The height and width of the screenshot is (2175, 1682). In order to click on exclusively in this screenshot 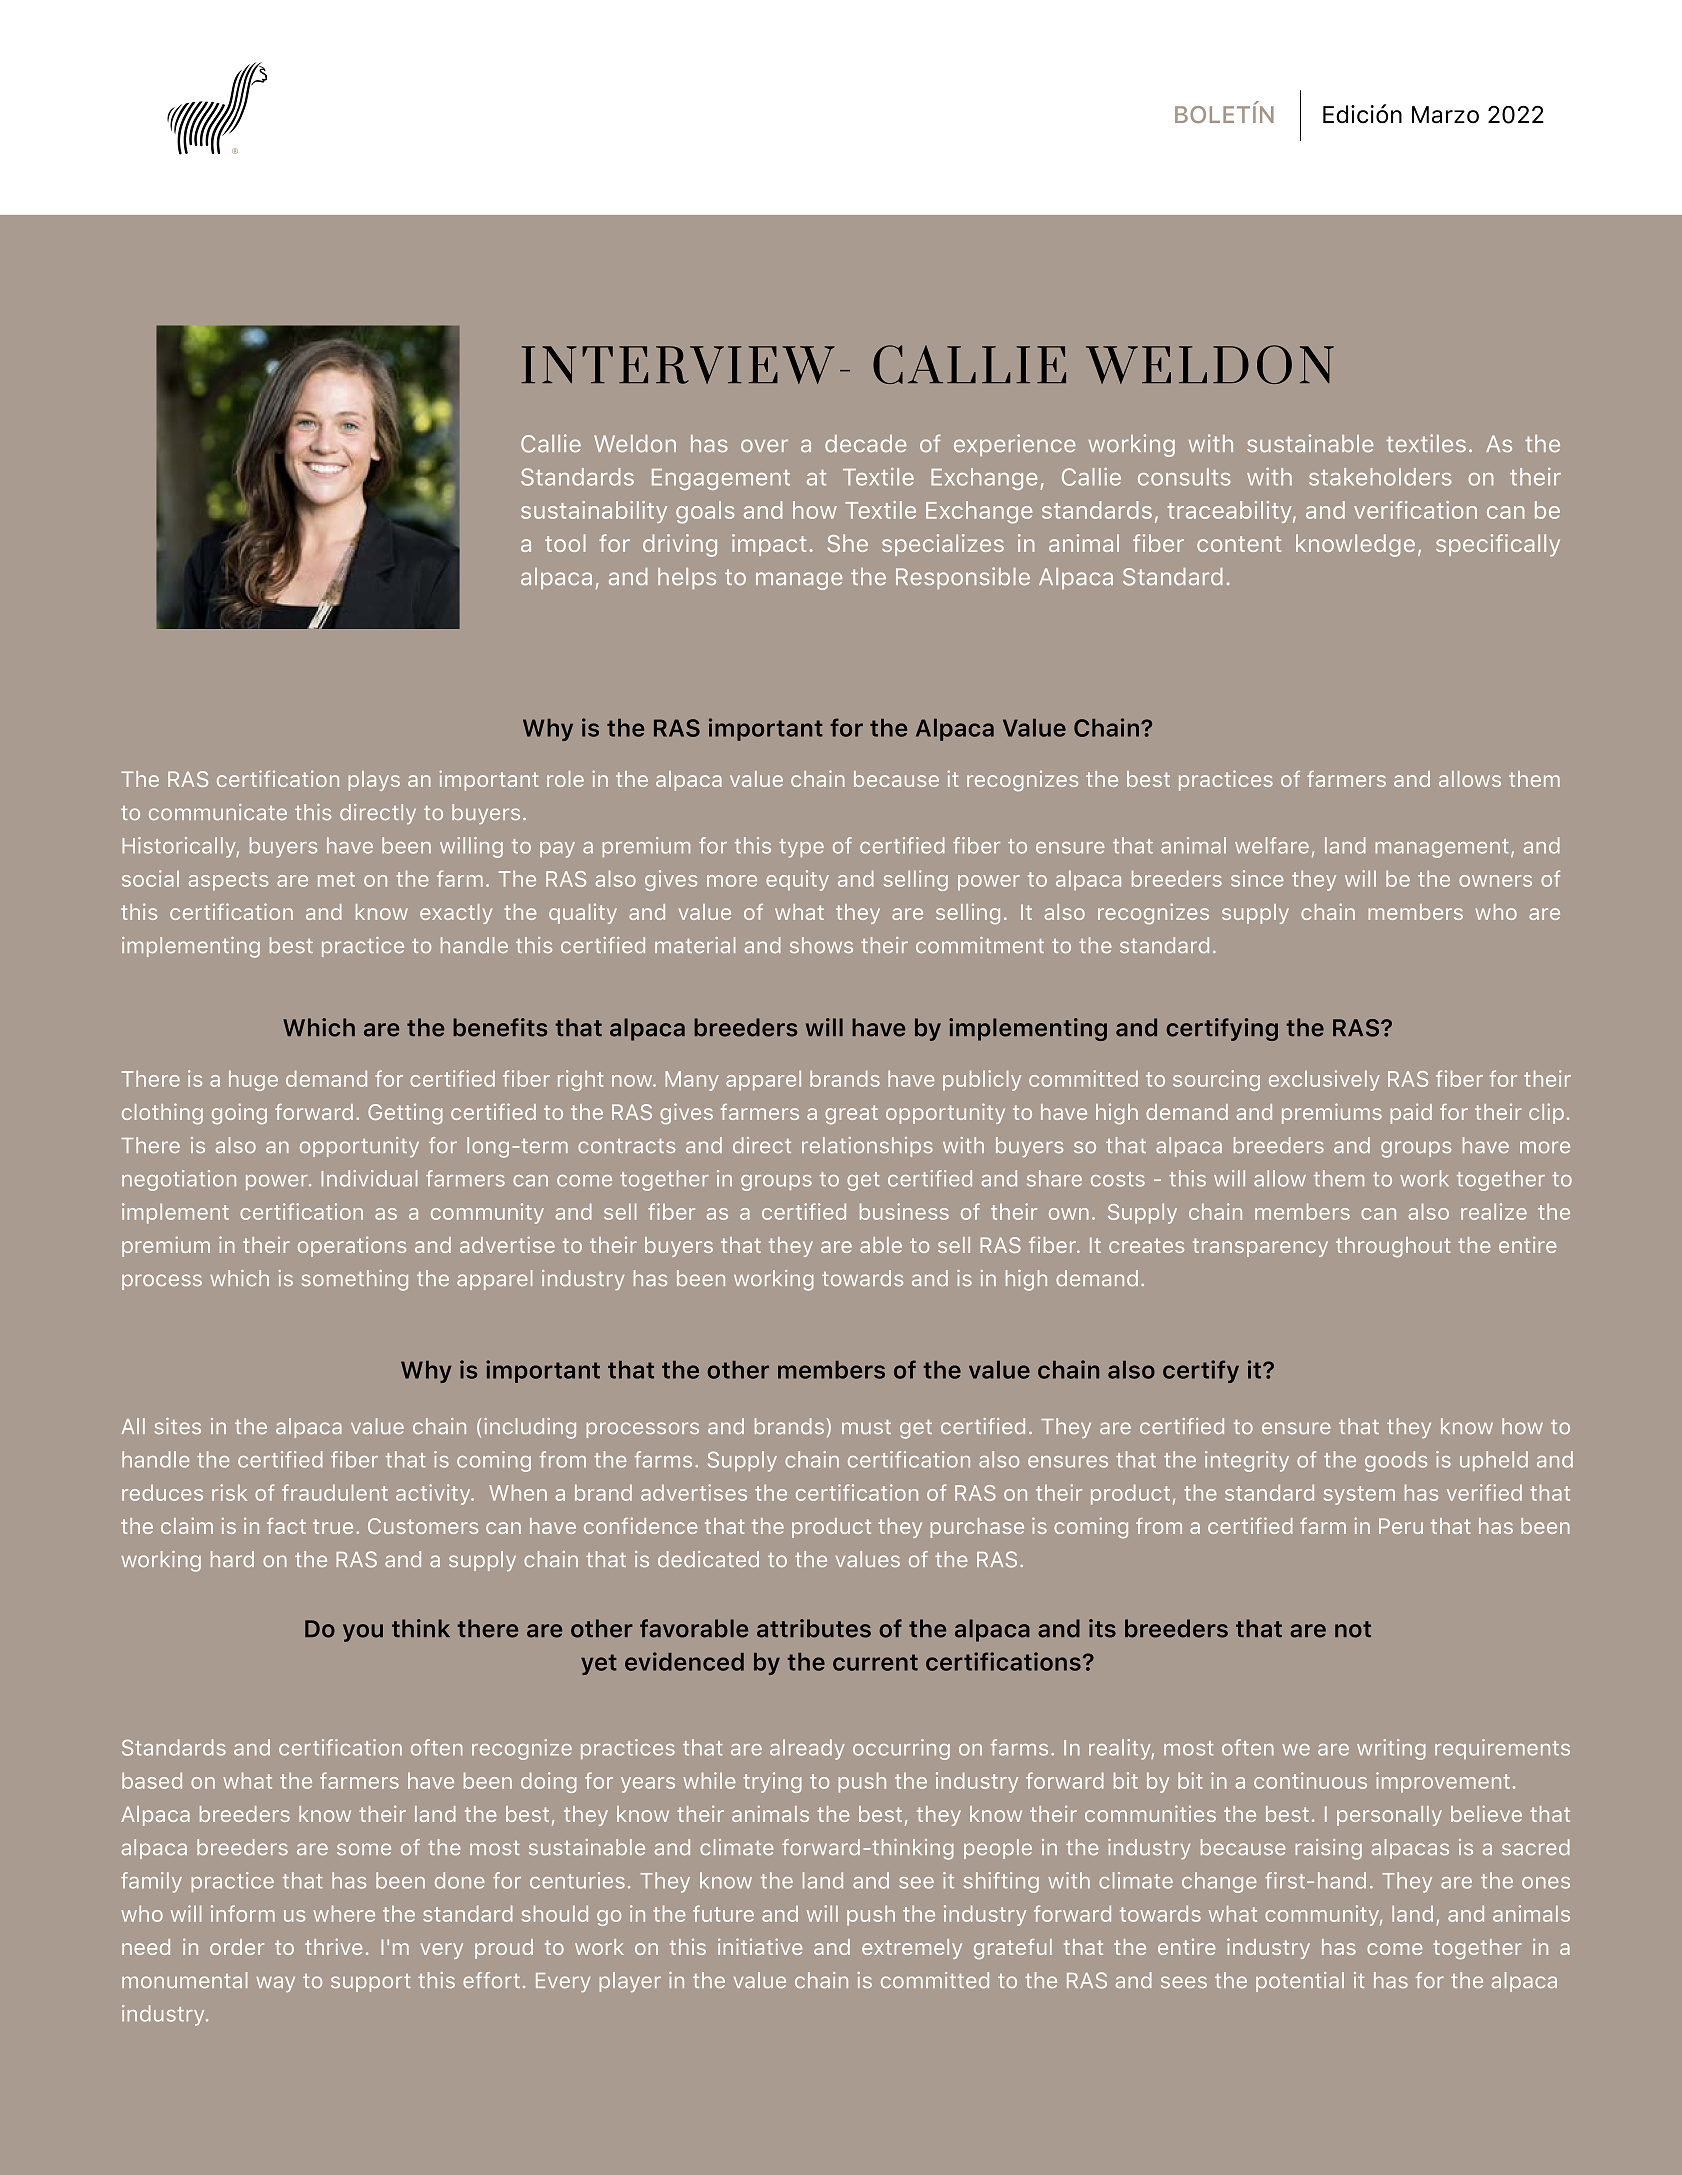, I will do `click(1324, 1080)`.
